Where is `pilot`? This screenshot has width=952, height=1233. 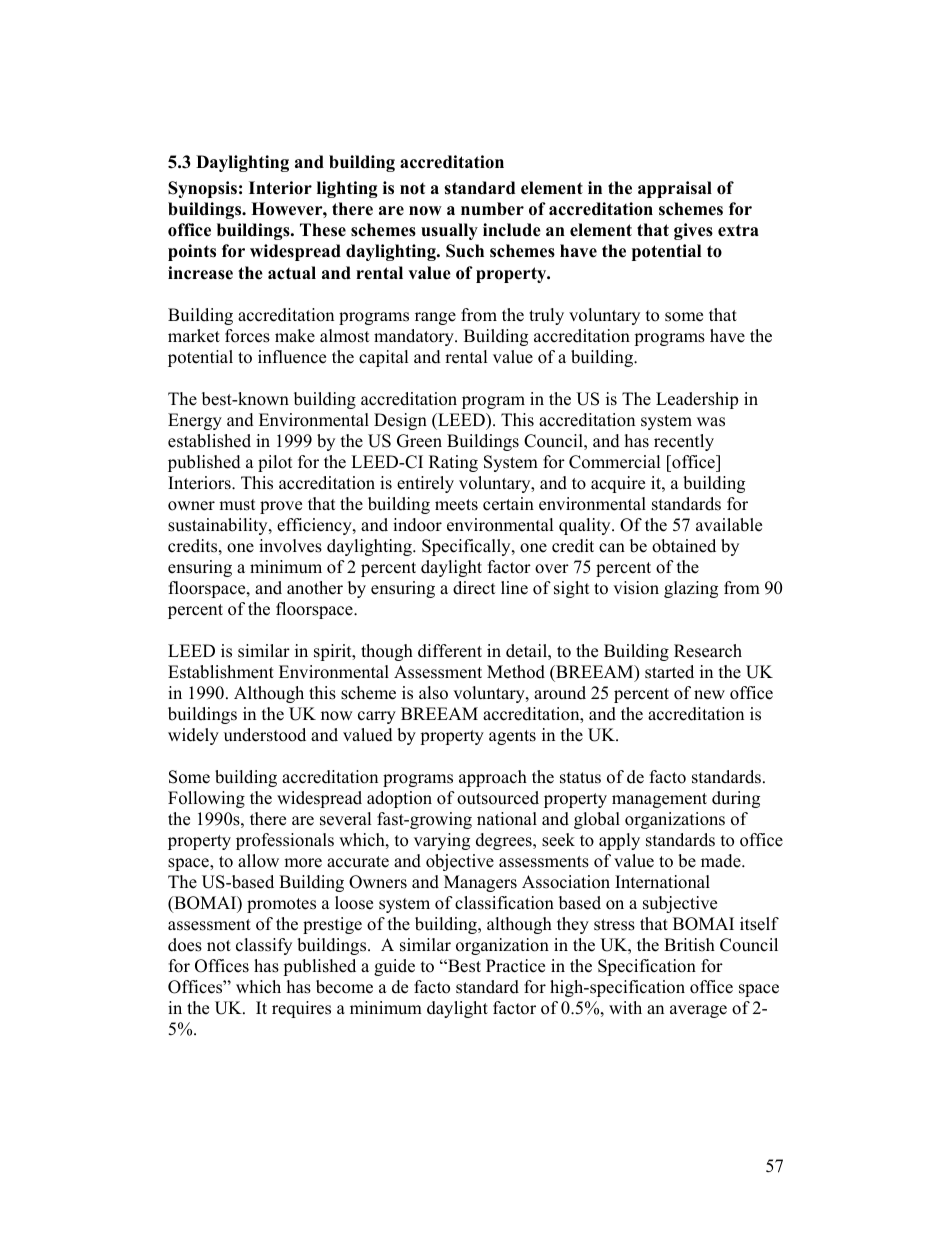
pilot is located at coordinates (275, 463).
